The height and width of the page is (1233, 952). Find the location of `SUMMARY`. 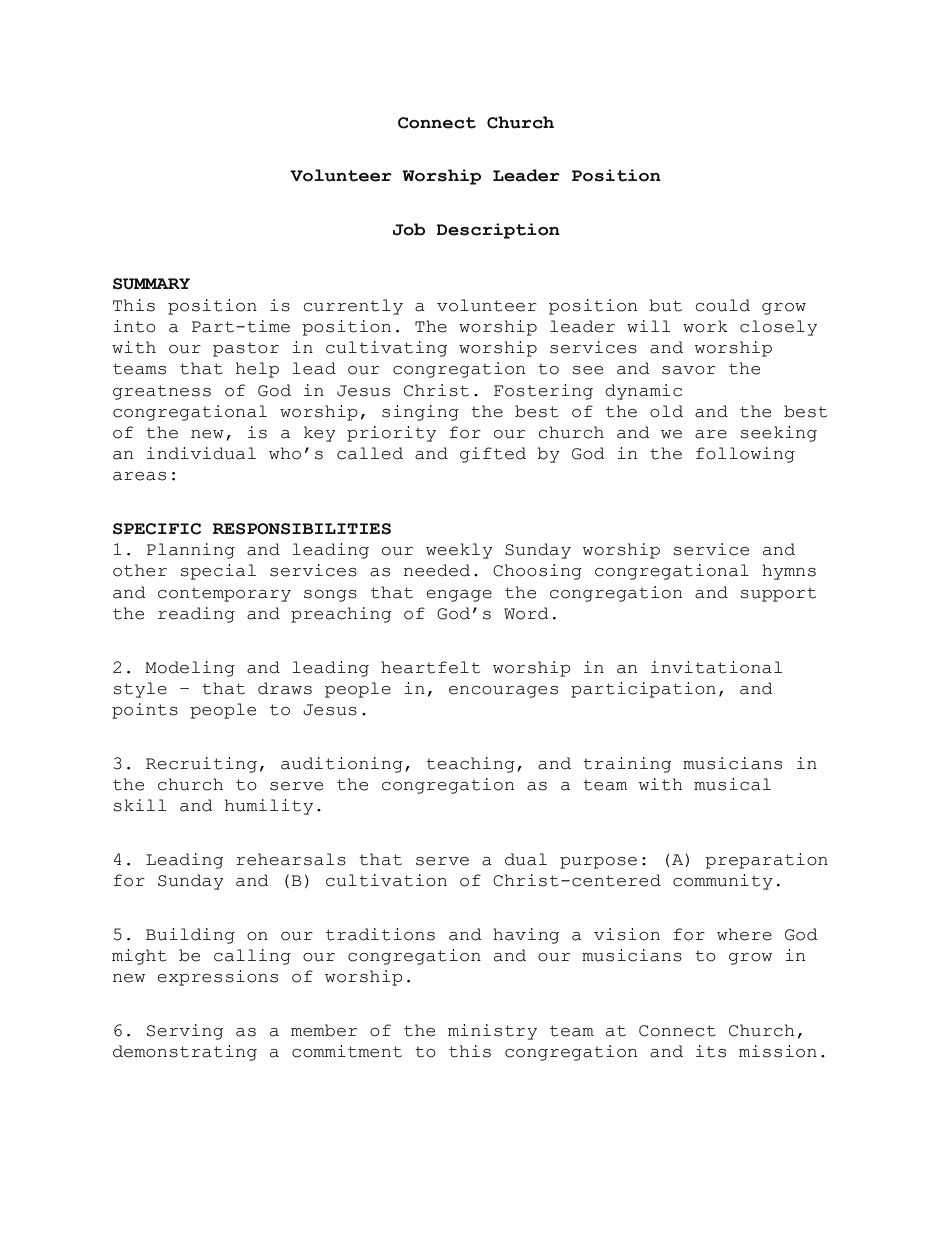

SUMMARY is located at coordinates (151, 284).
